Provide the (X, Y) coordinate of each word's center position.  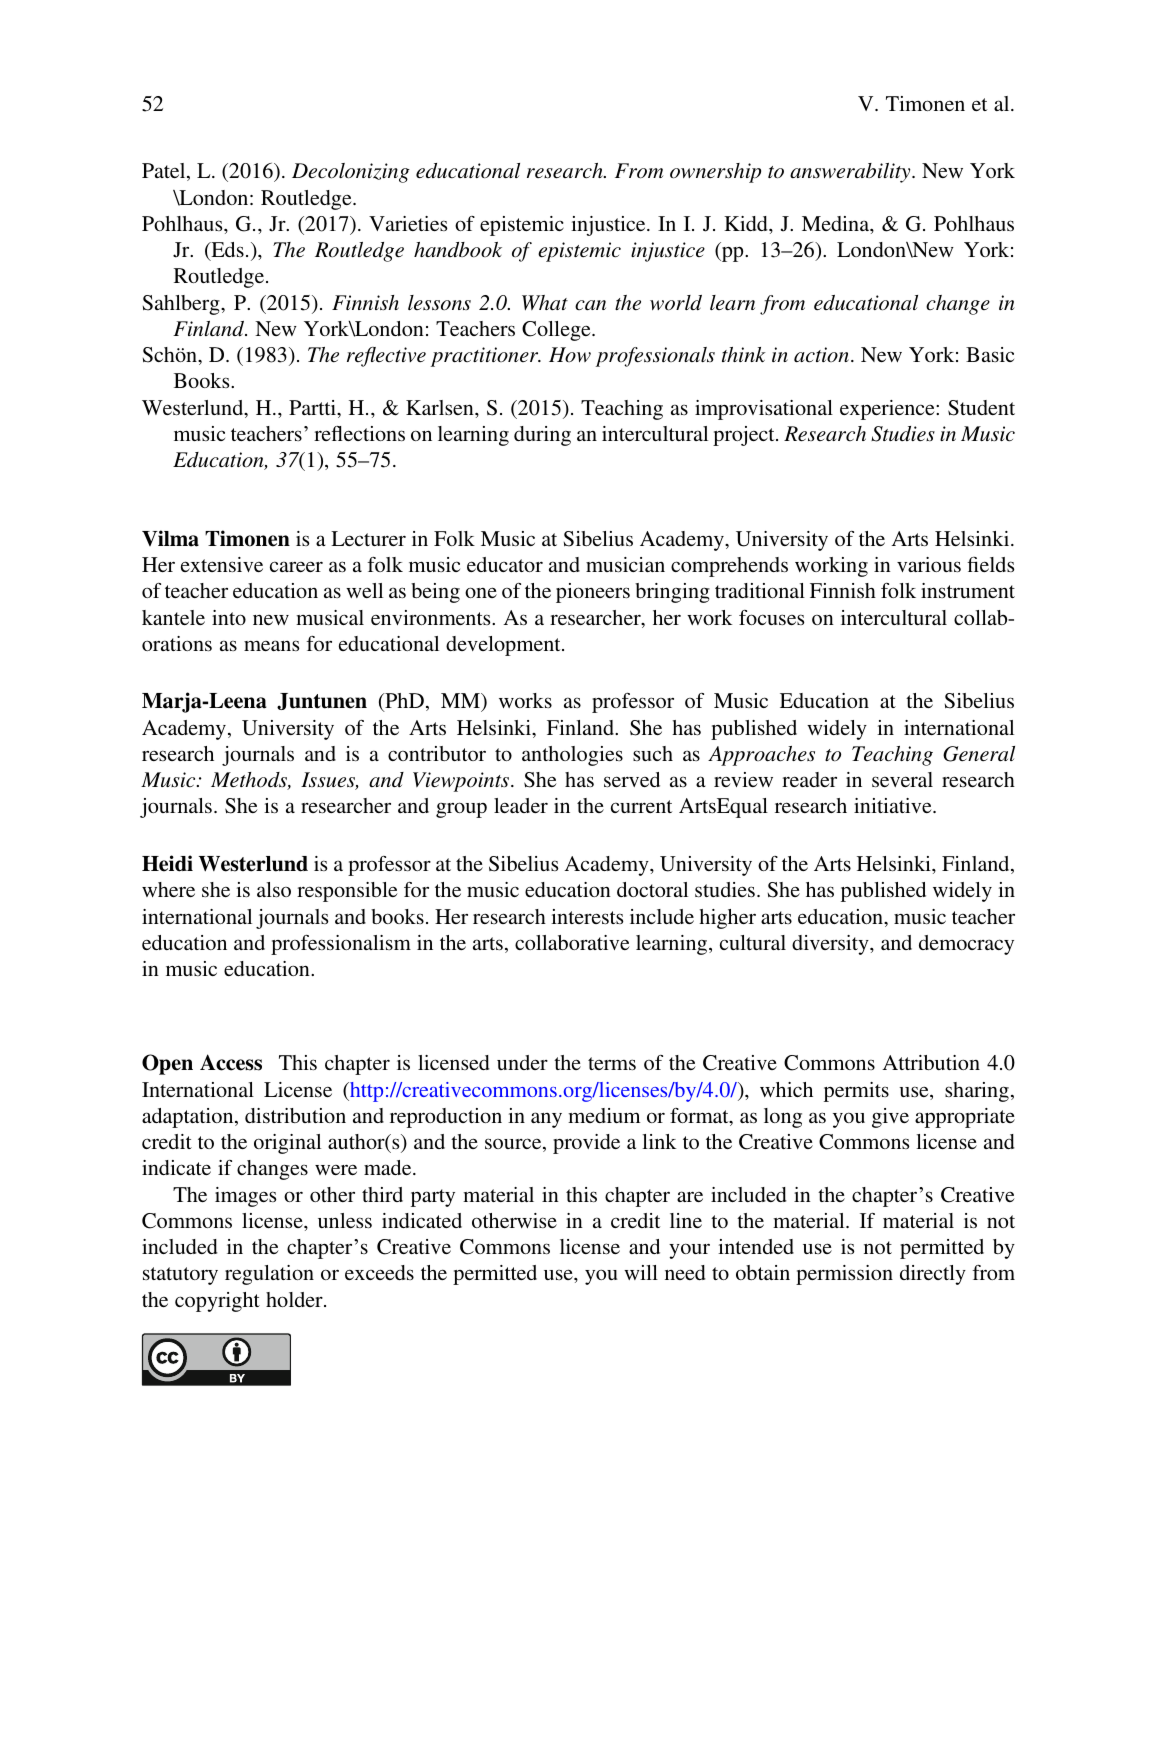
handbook (458, 250)
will (641, 1272)
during (542, 436)
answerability (851, 173)
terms (612, 1063)
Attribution (931, 1062)
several (902, 779)
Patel (165, 172)
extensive (222, 564)
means (272, 645)
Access (231, 1062)
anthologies (572, 756)
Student (981, 408)
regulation (269, 1275)
